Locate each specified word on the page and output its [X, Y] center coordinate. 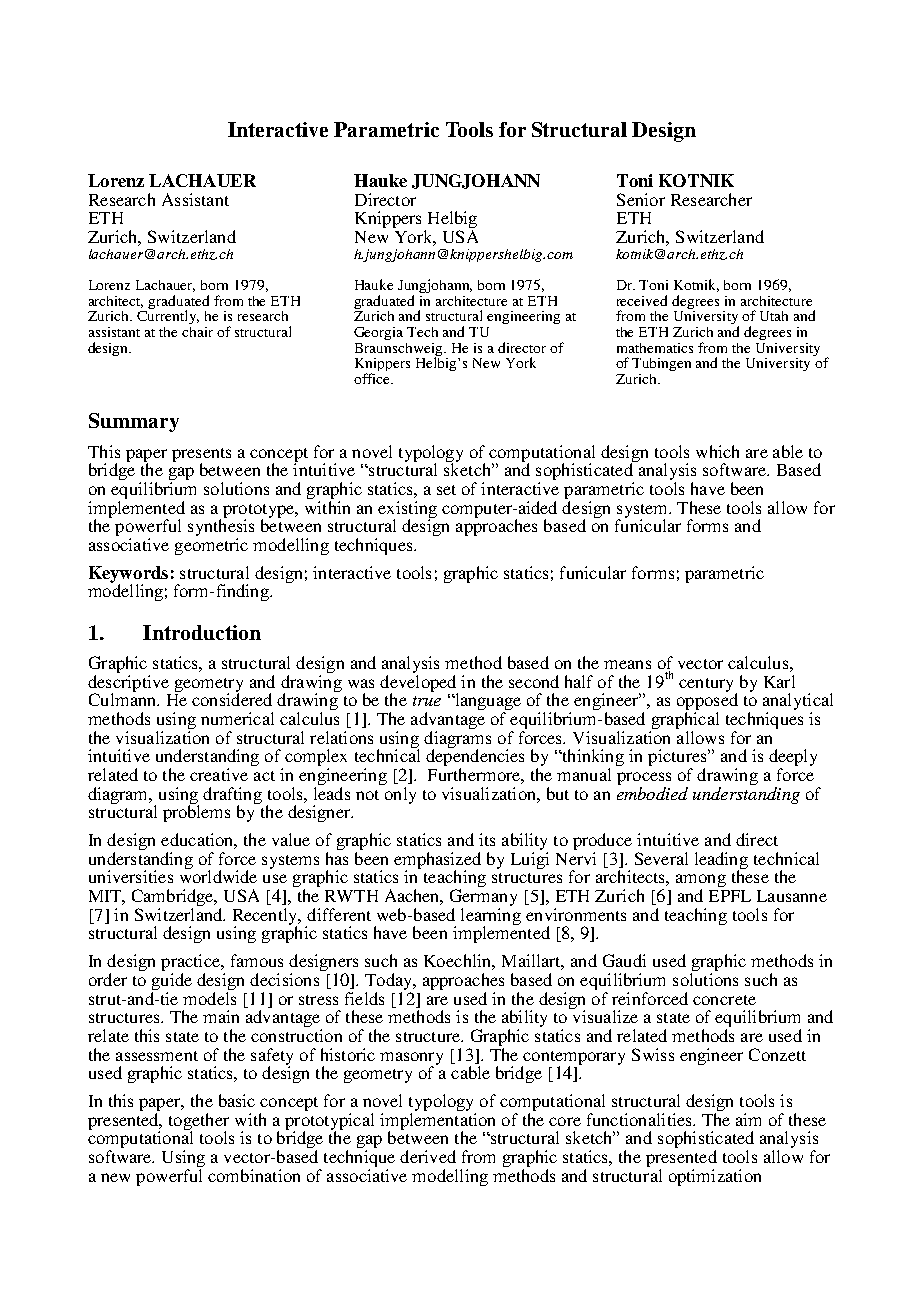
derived [428, 1156]
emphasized [437, 861]
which [717, 451]
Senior [641, 199]
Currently [168, 316]
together [199, 1122]
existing [407, 510]
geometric [211, 546]
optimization [715, 1177]
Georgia [378, 333]
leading [721, 861]
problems [196, 812]
